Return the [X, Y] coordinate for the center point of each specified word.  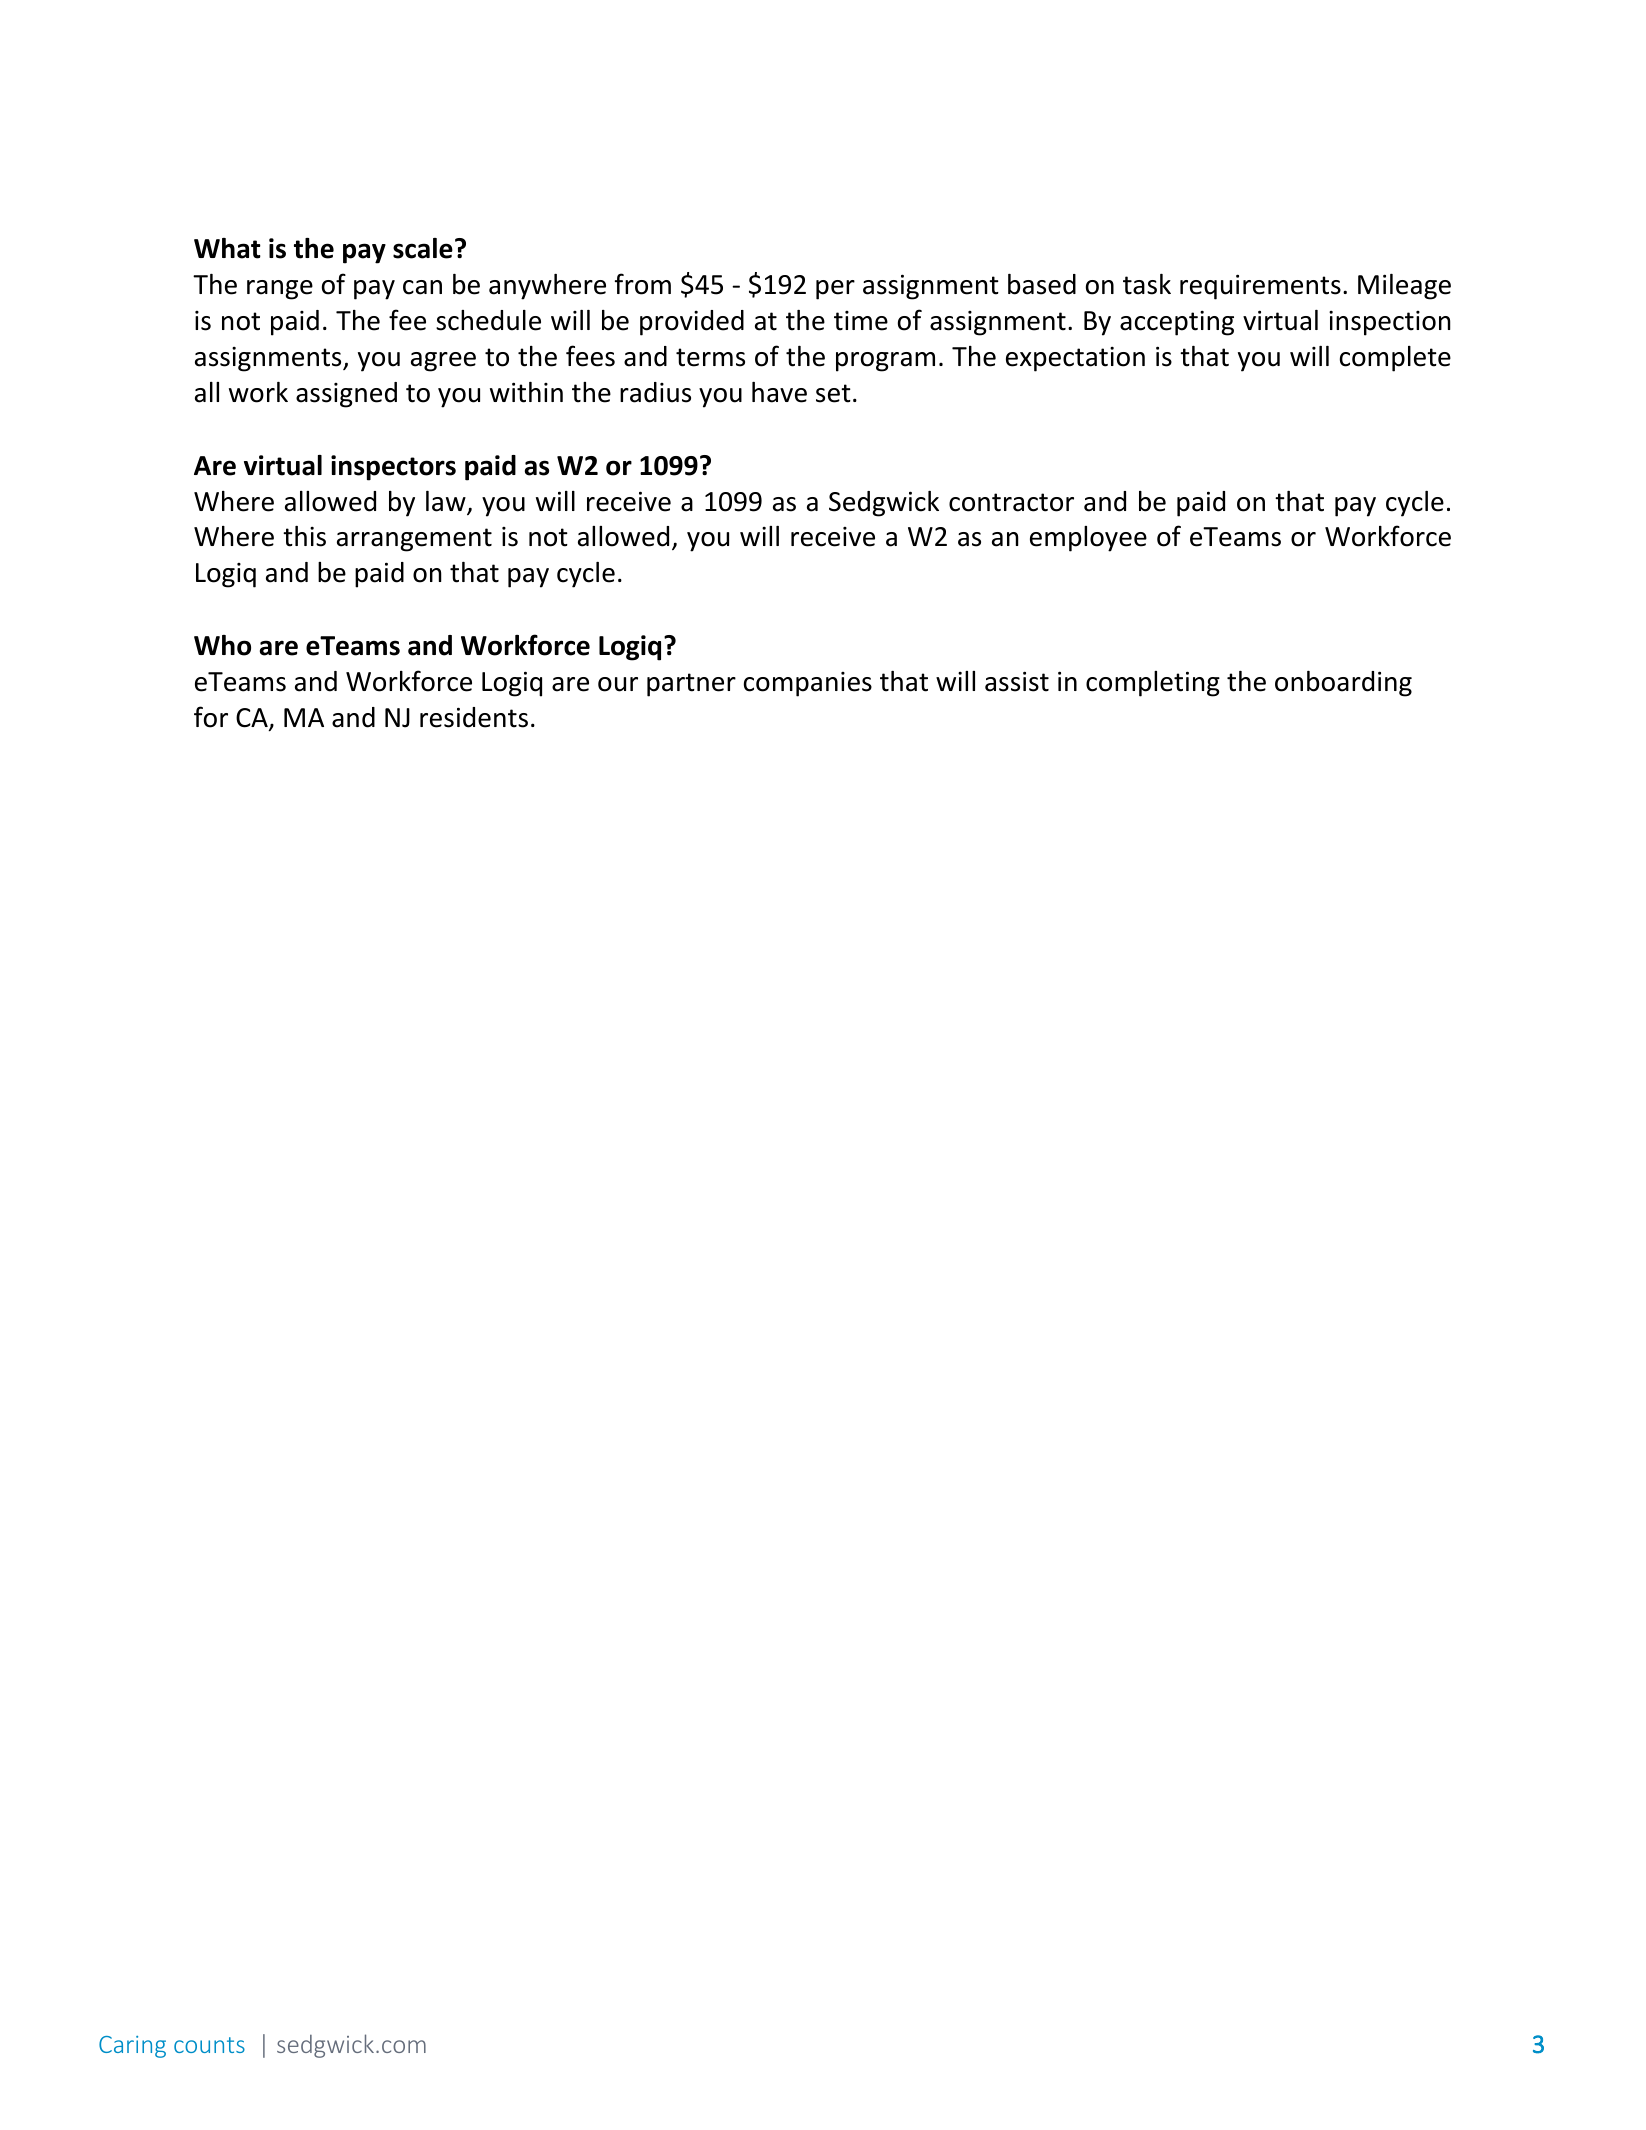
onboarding [1343, 684]
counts [209, 2045]
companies [808, 684]
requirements [1260, 287]
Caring [132, 2047]
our [618, 684]
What [227, 248]
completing [1153, 684]
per [835, 290]
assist [1017, 681]
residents [474, 717]
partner [691, 685]
